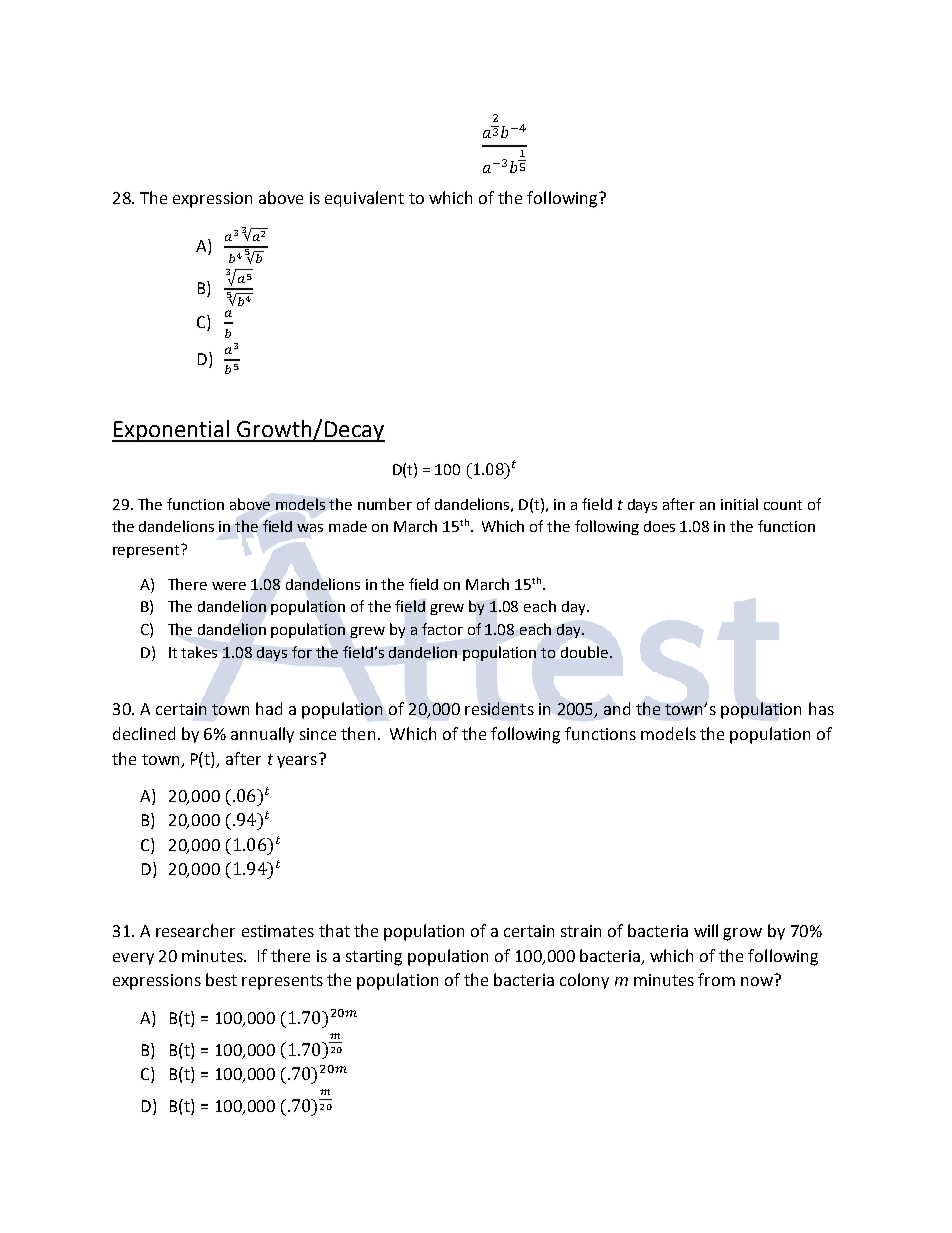  Describe the element at coordinates (385, 504) in the screenshot. I see `number` at that location.
